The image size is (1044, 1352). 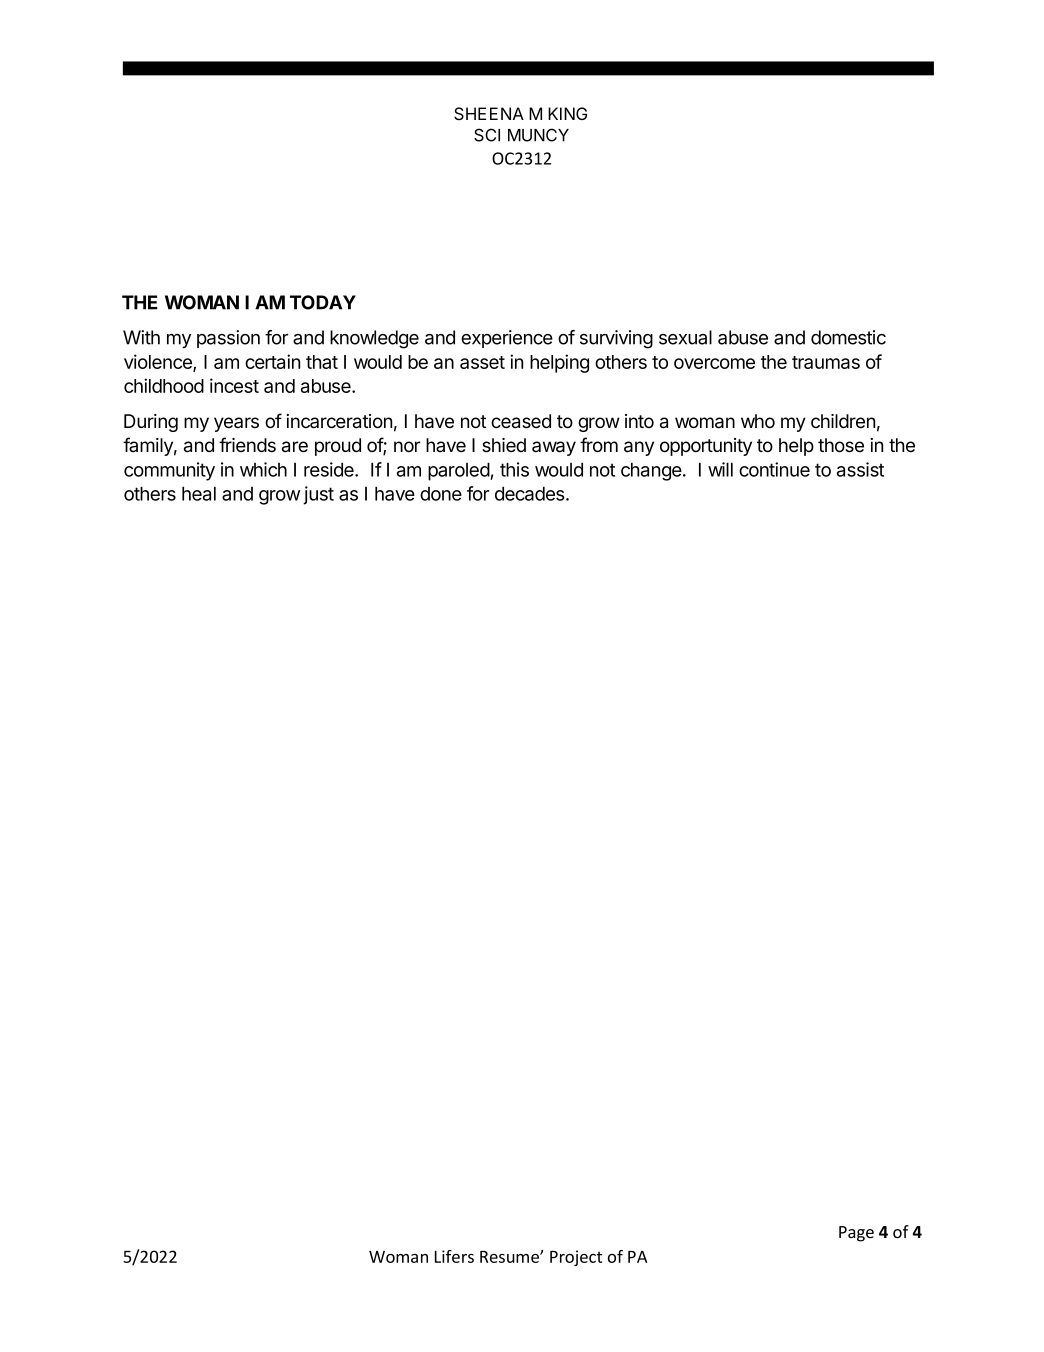 What do you see at coordinates (199, 493) in the screenshot?
I see `heal` at bounding box center [199, 493].
